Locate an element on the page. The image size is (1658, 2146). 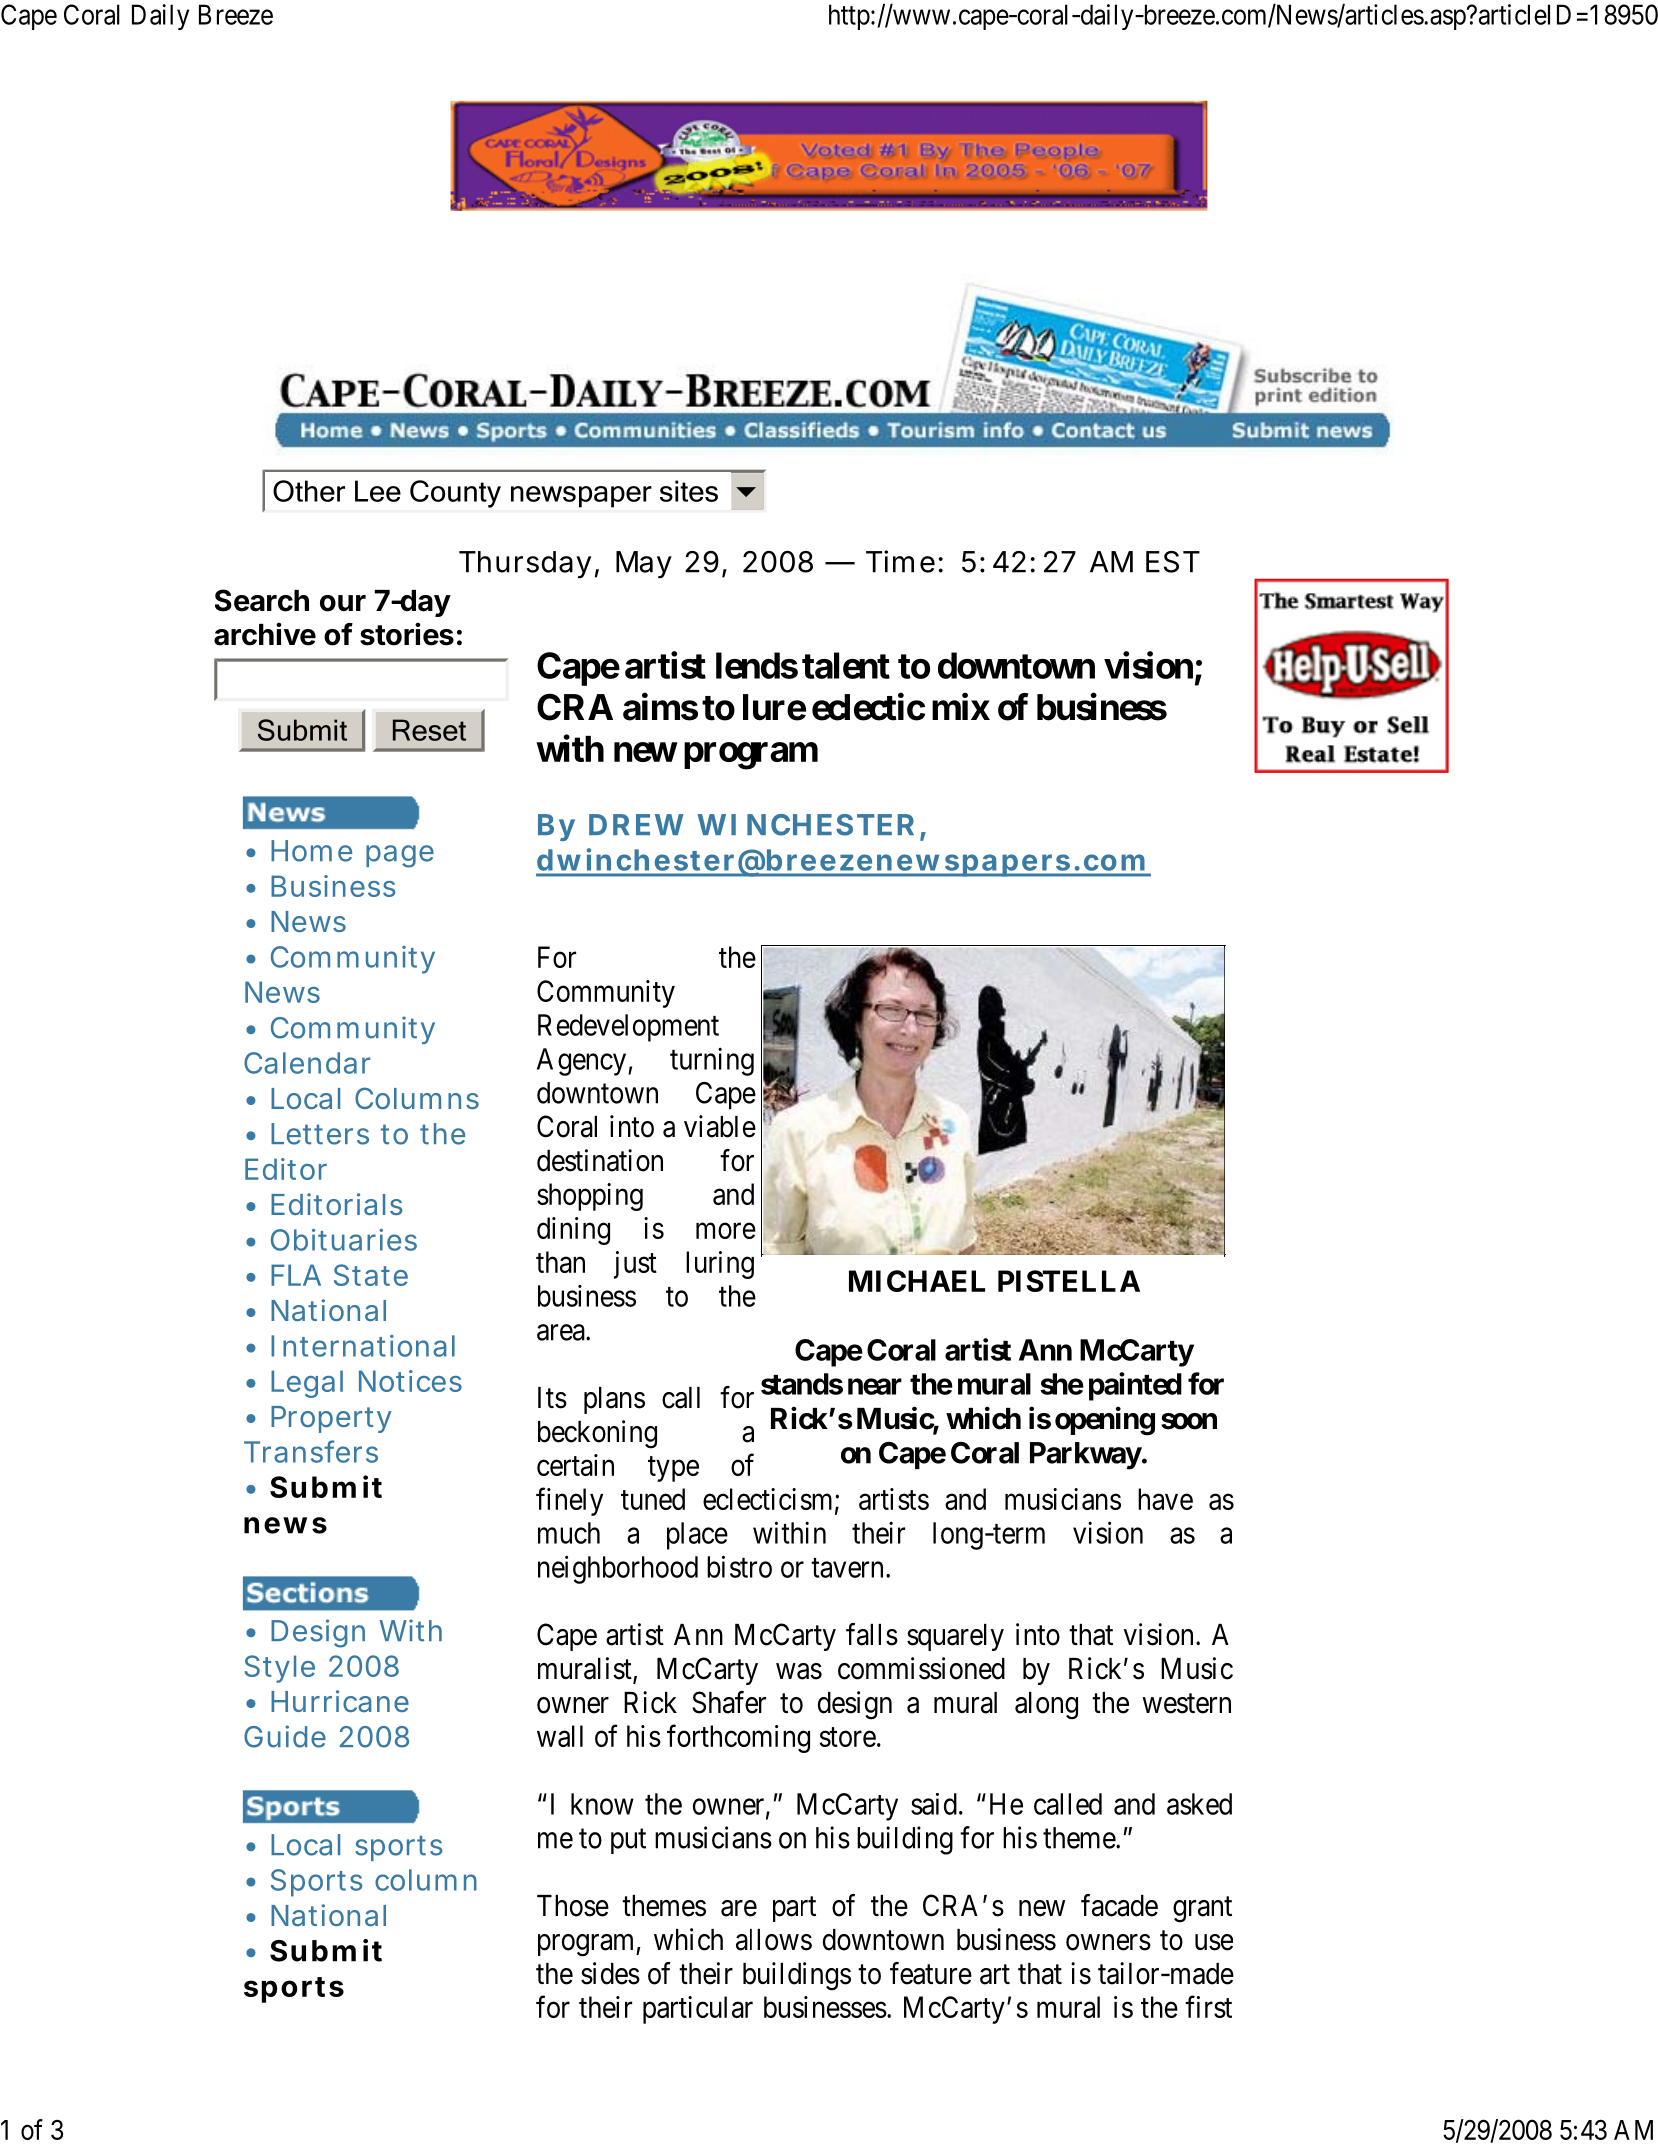
Reset is located at coordinates (429, 730).
